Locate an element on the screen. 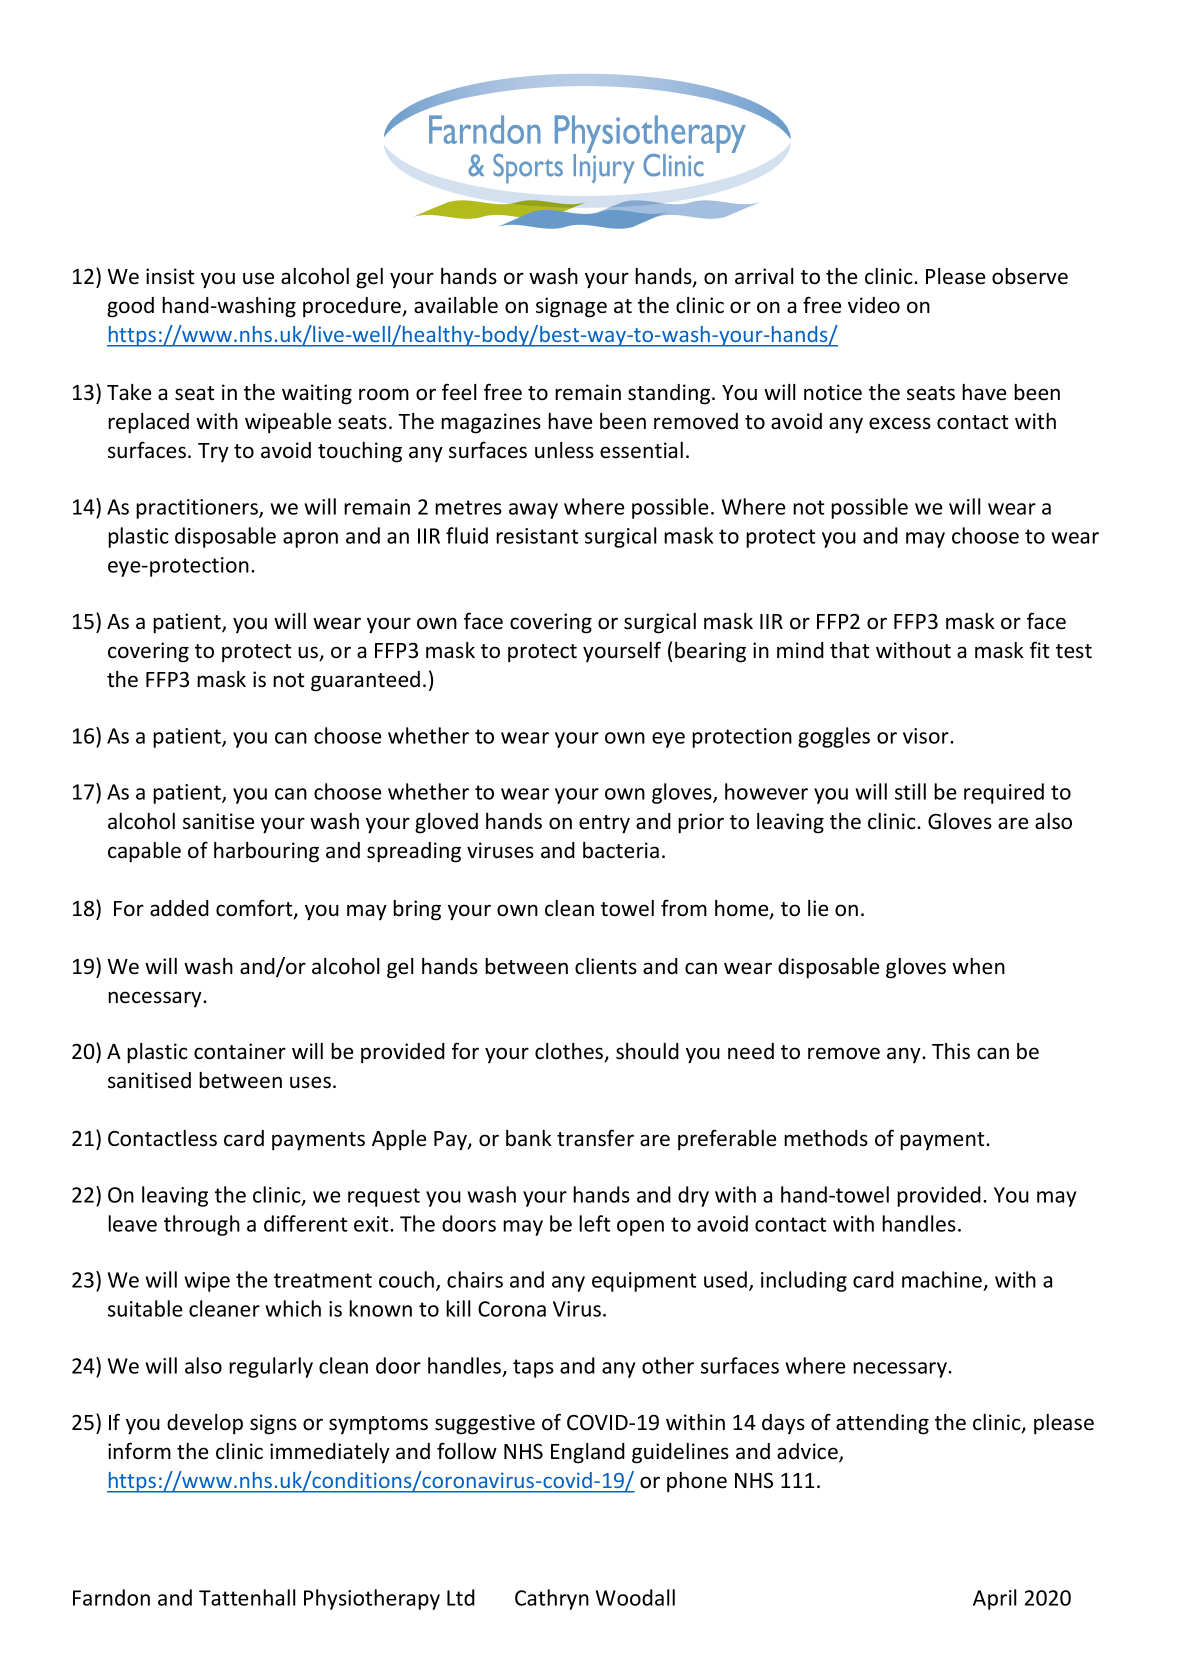 This screenshot has width=1179, height=1668. Woodall is located at coordinates (635, 1597).
